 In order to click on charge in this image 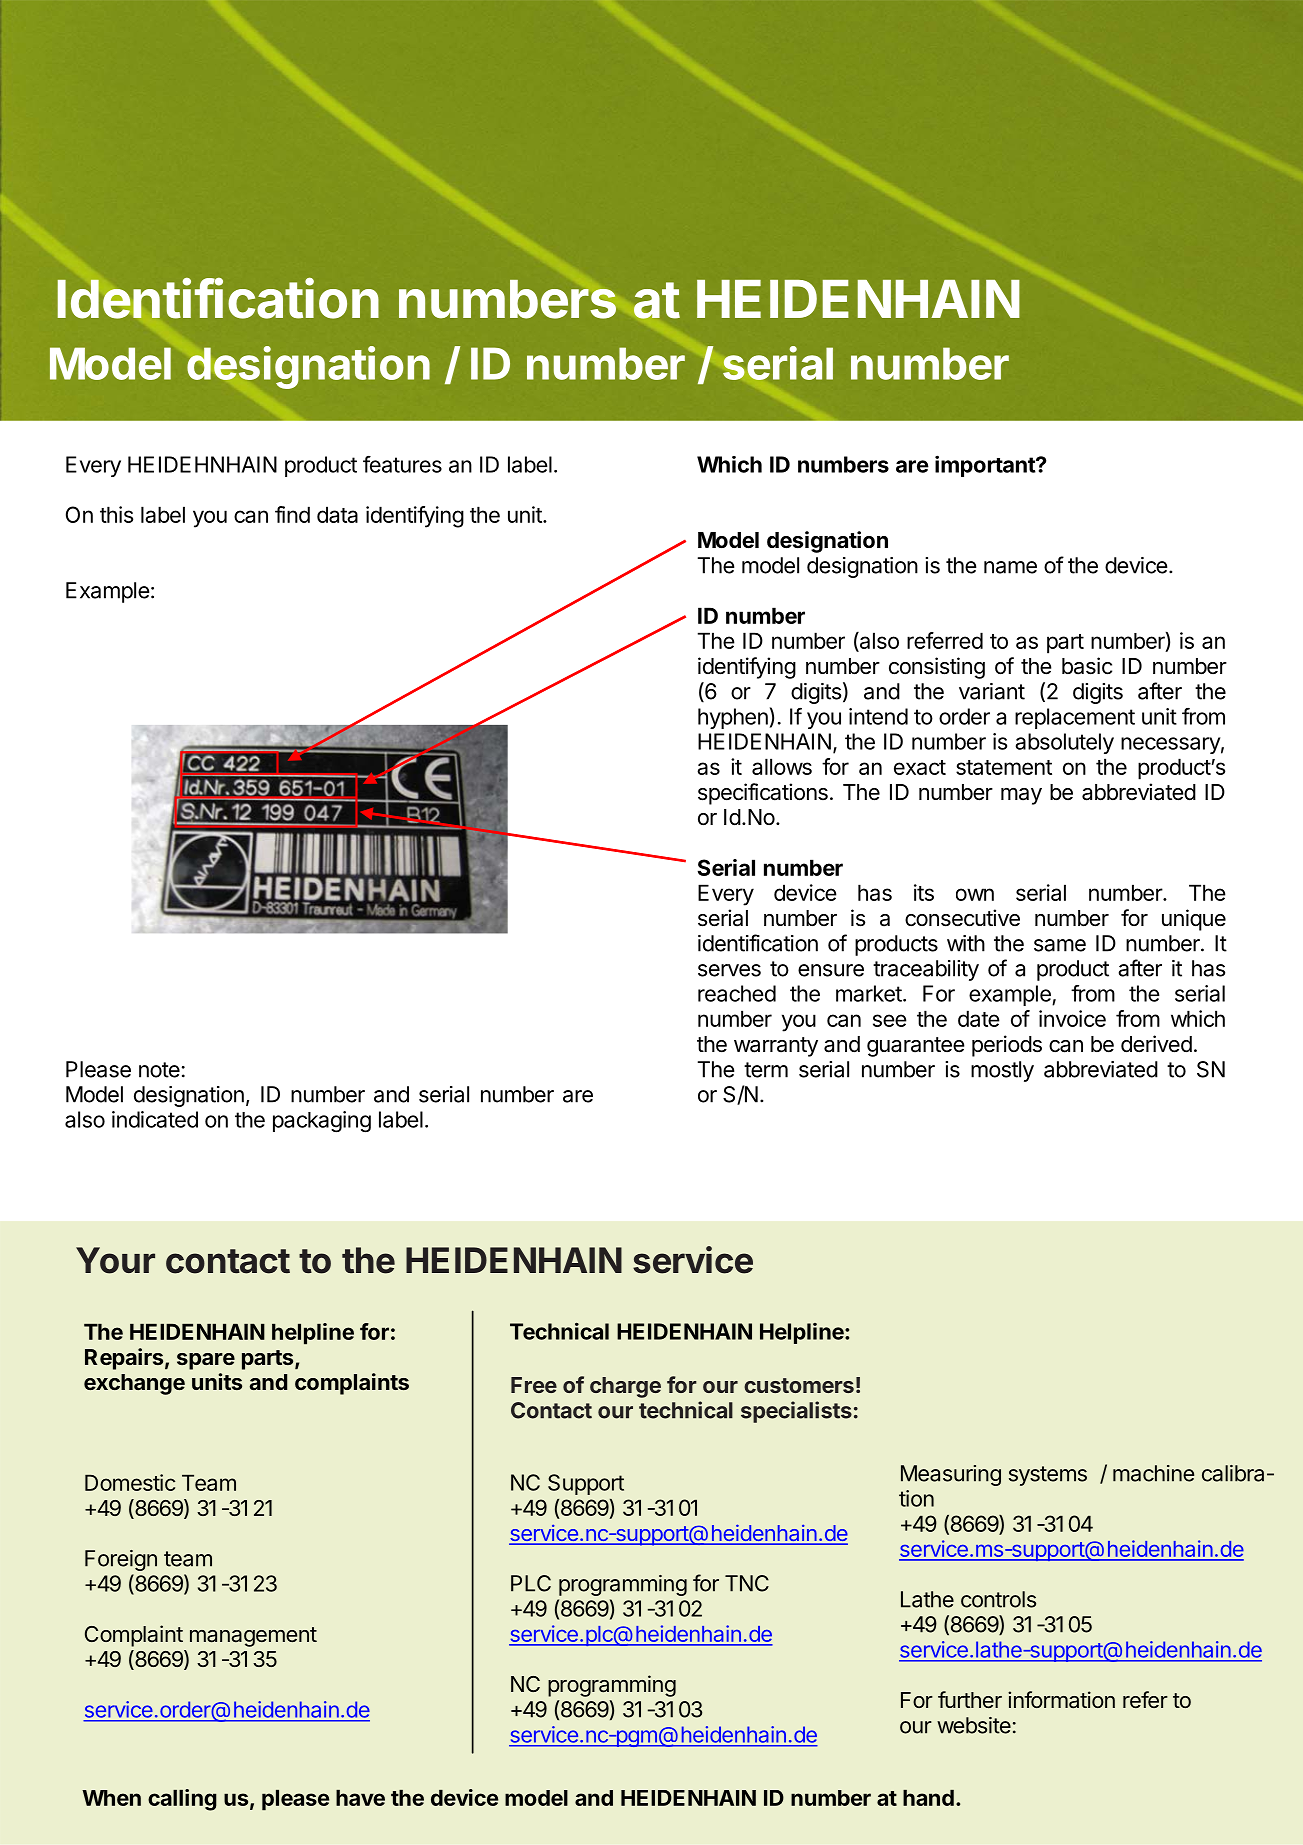, I will do `click(625, 1387)`.
